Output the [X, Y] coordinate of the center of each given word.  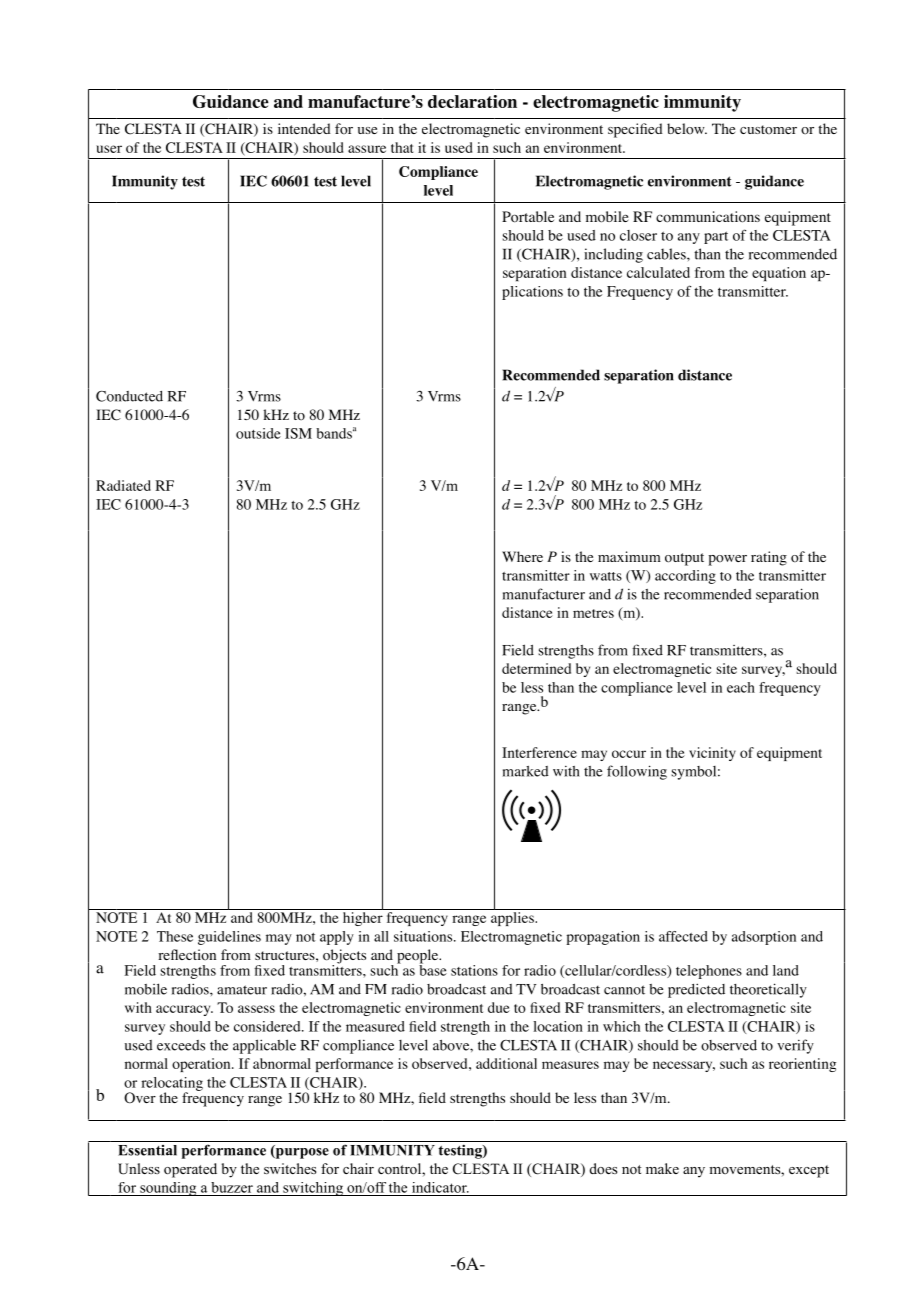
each [741, 687]
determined [536, 668]
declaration [472, 101]
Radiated [123, 485]
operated [190, 1170]
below [687, 129]
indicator [440, 1187]
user [109, 149]
